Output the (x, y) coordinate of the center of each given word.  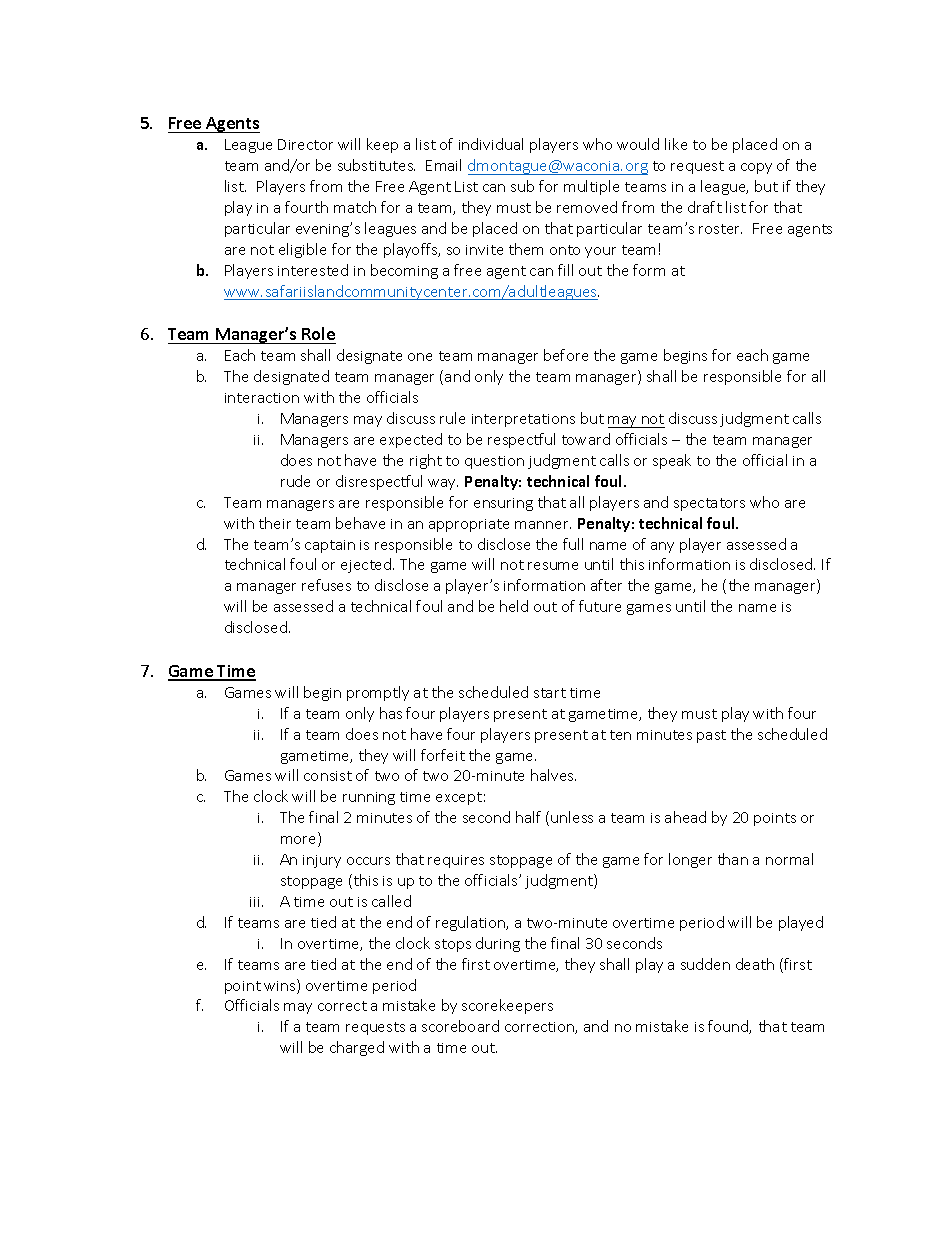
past (711, 736)
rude (295, 481)
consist (328, 776)
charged (357, 1048)
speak (672, 461)
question (494, 462)
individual (491, 144)
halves (553, 775)
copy (756, 168)
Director (305, 144)
